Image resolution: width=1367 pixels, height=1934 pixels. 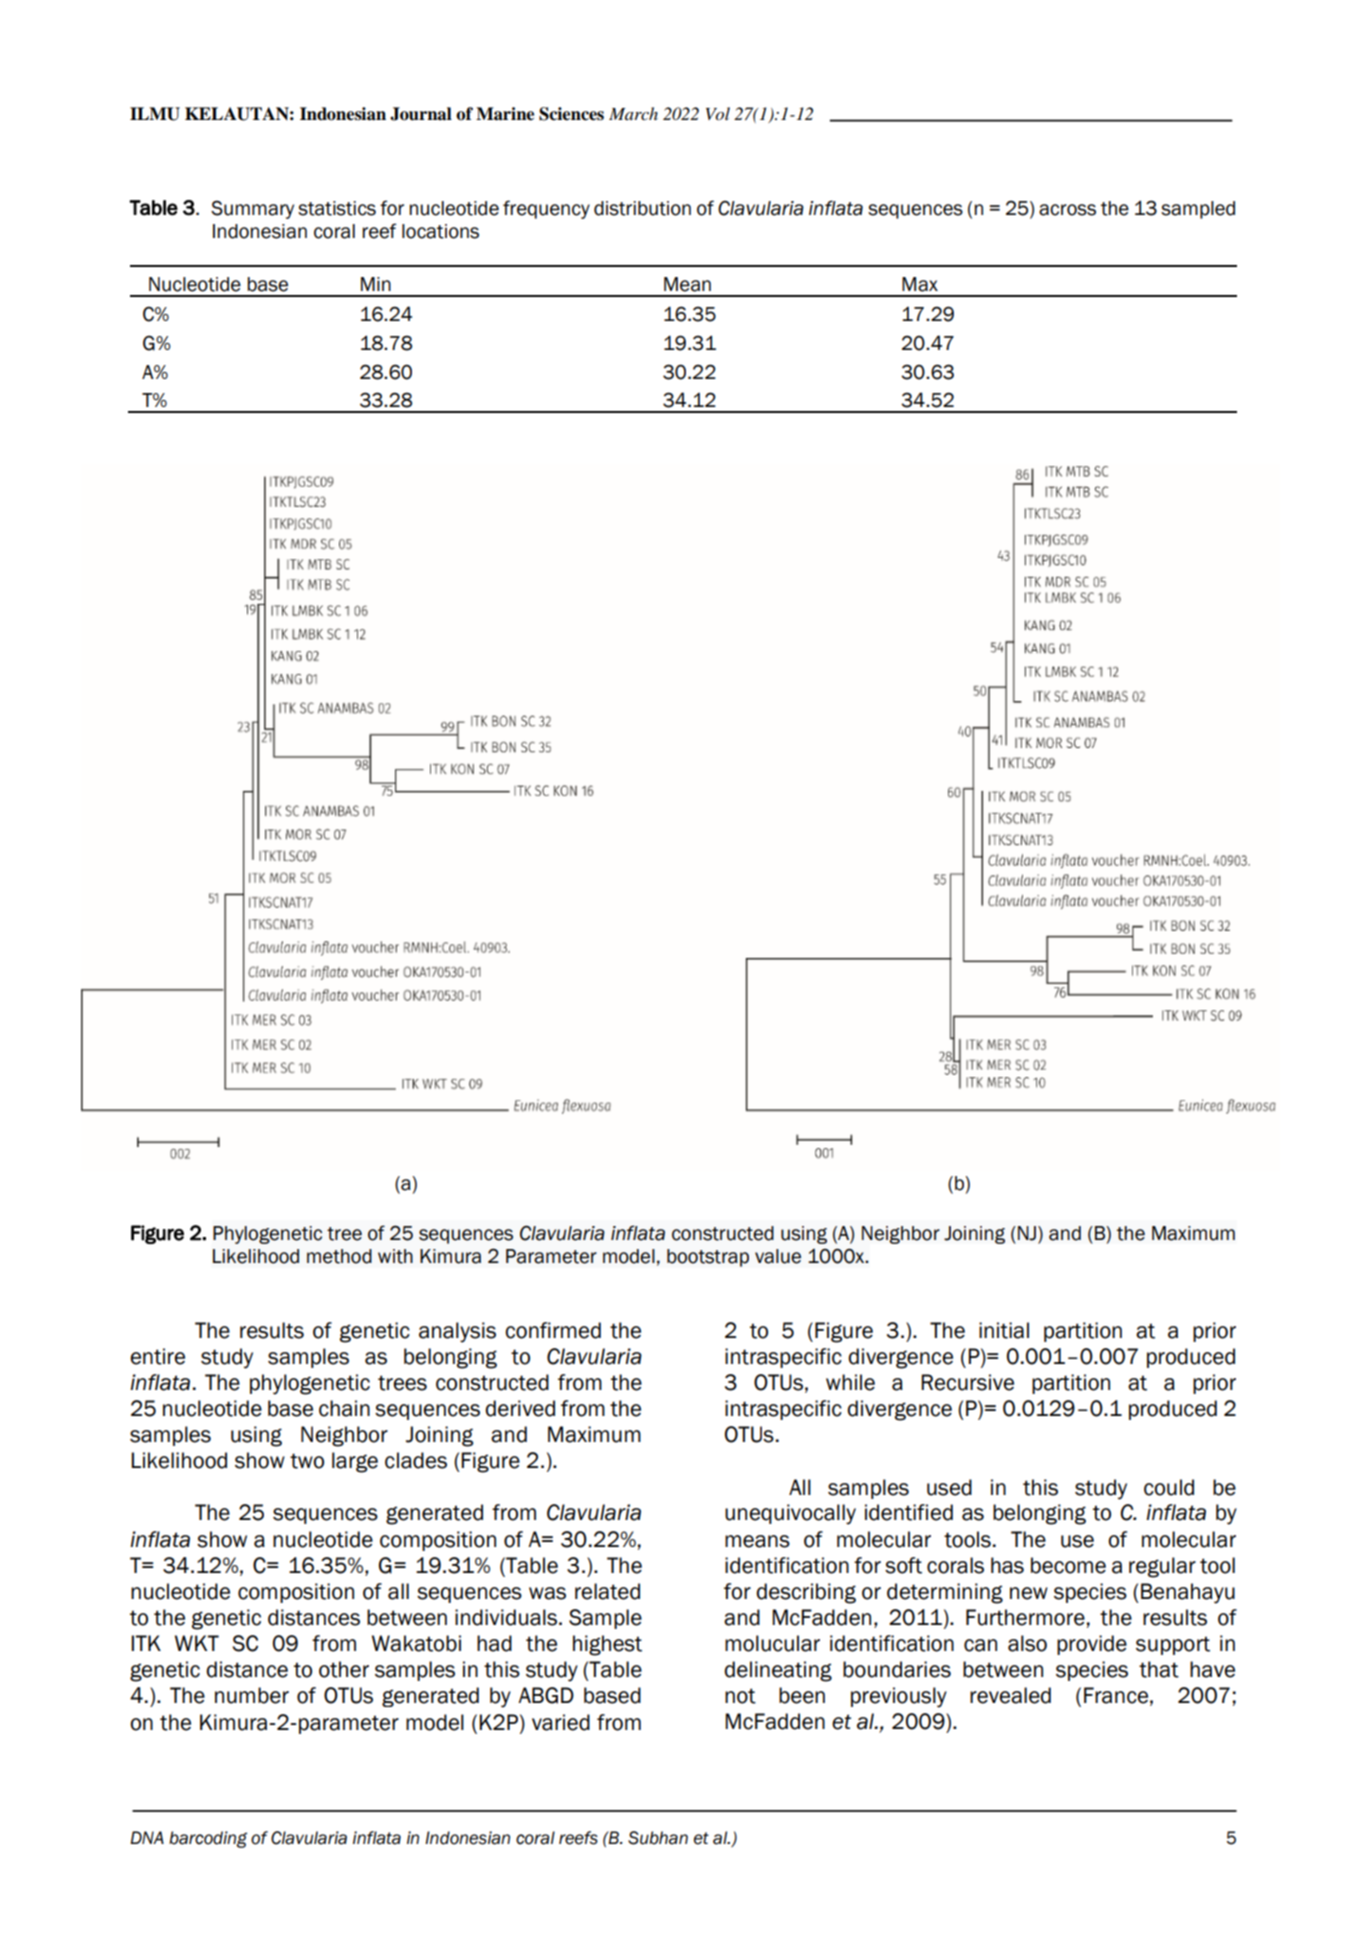 What do you see at coordinates (208, 1839) in the screenshot?
I see `barcoding` at bounding box center [208, 1839].
